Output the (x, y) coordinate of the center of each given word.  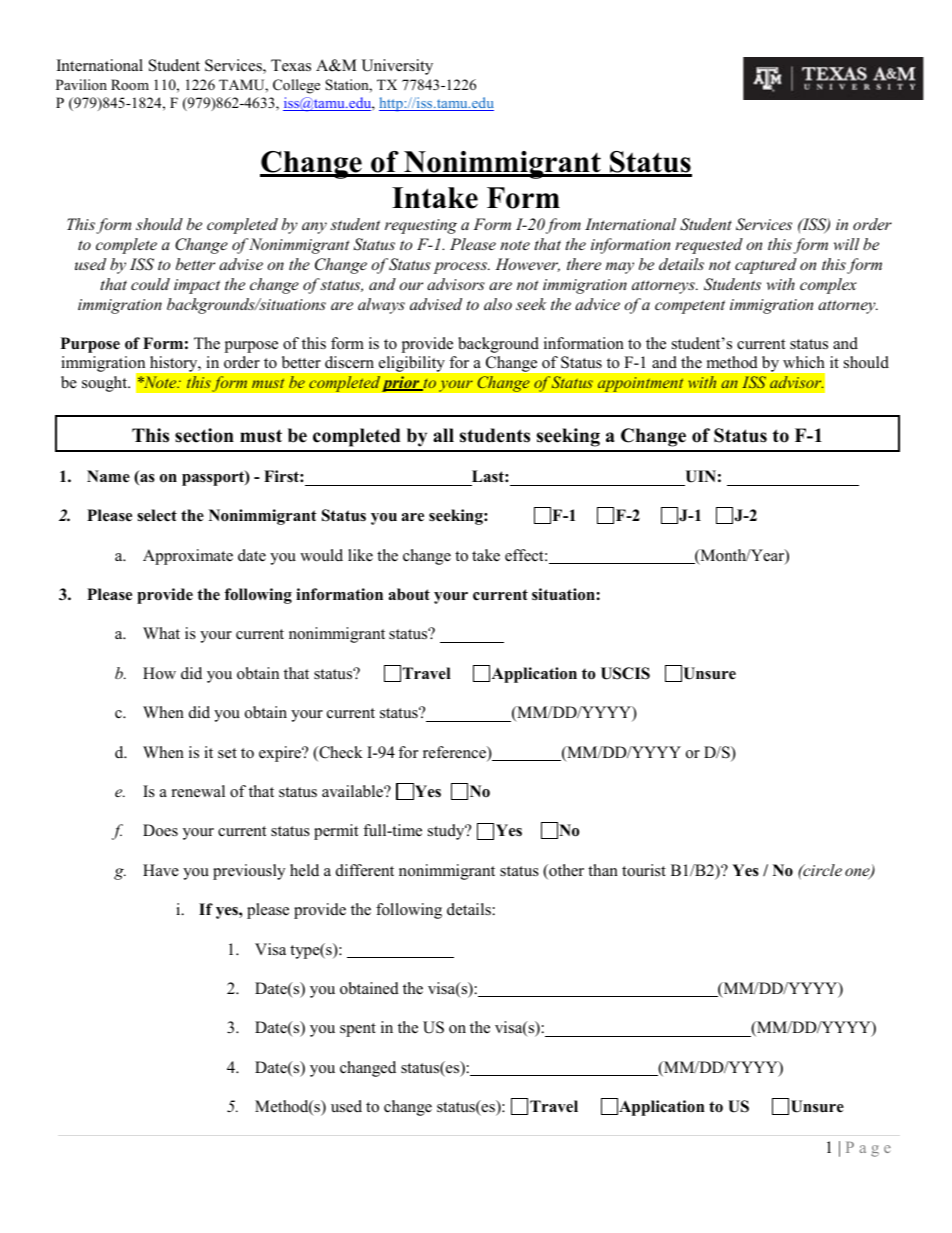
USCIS (625, 673)
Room (130, 84)
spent (358, 1030)
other (565, 871)
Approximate (188, 557)
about (409, 594)
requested (709, 246)
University (397, 67)
